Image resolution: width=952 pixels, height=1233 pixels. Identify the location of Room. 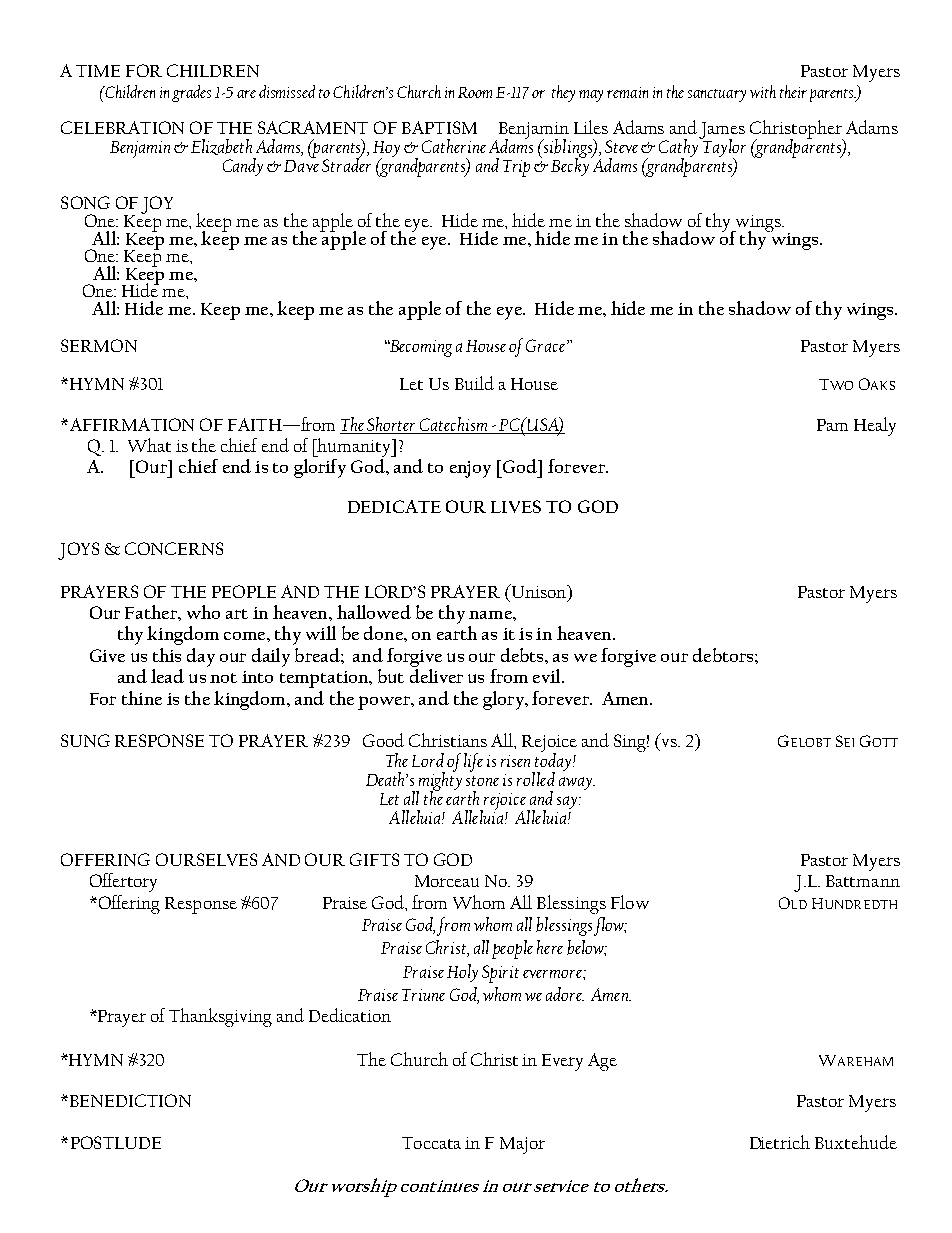
(475, 92).
